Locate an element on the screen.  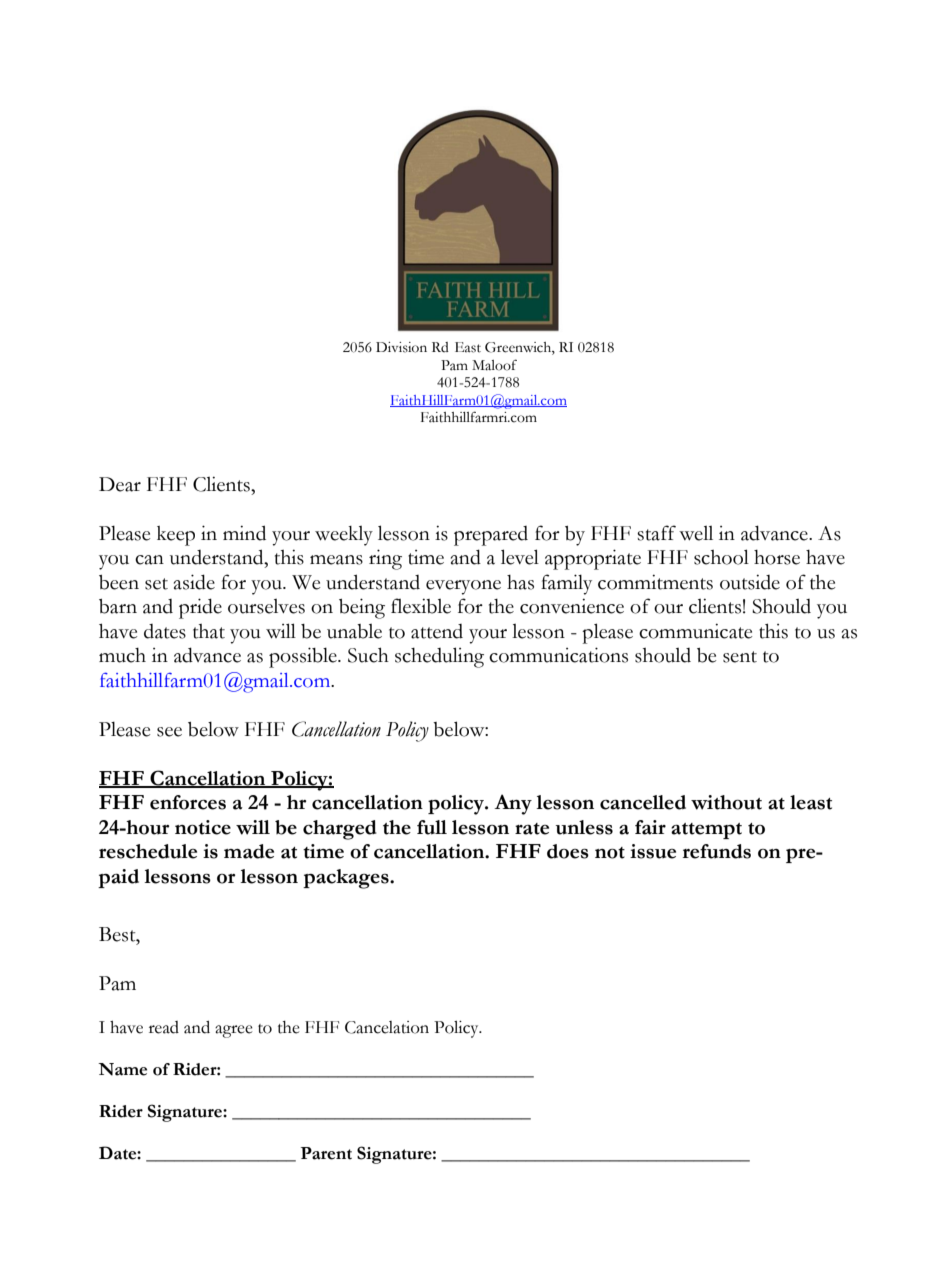
attend is located at coordinates (437, 631).
